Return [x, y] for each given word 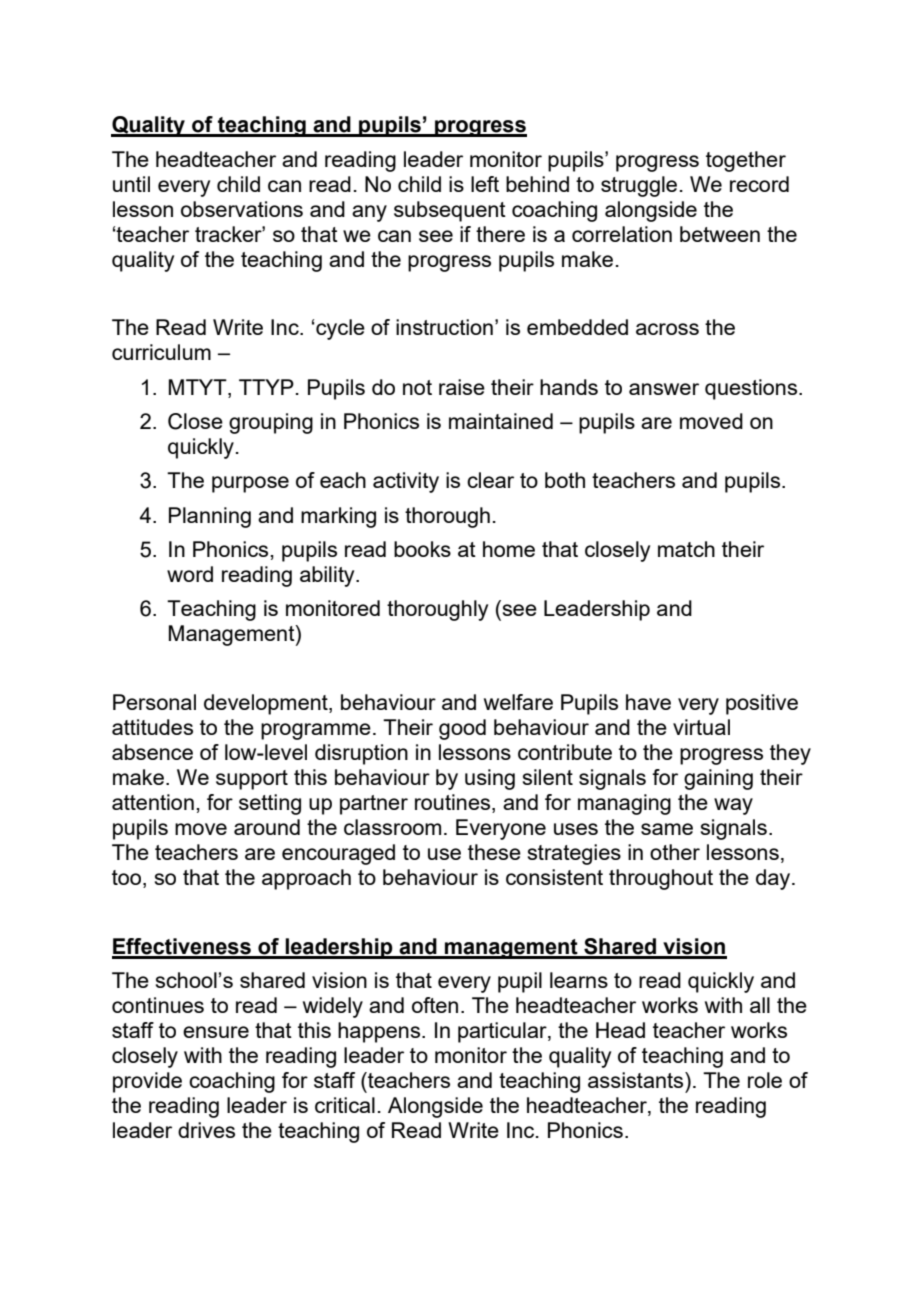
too [128, 879]
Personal [154, 702]
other [675, 852]
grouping [271, 423]
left [485, 184]
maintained [501, 421]
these [494, 852]
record [759, 184]
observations [242, 209]
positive [762, 704]
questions [752, 389]
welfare [518, 702]
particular [503, 1032]
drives [206, 1130]
